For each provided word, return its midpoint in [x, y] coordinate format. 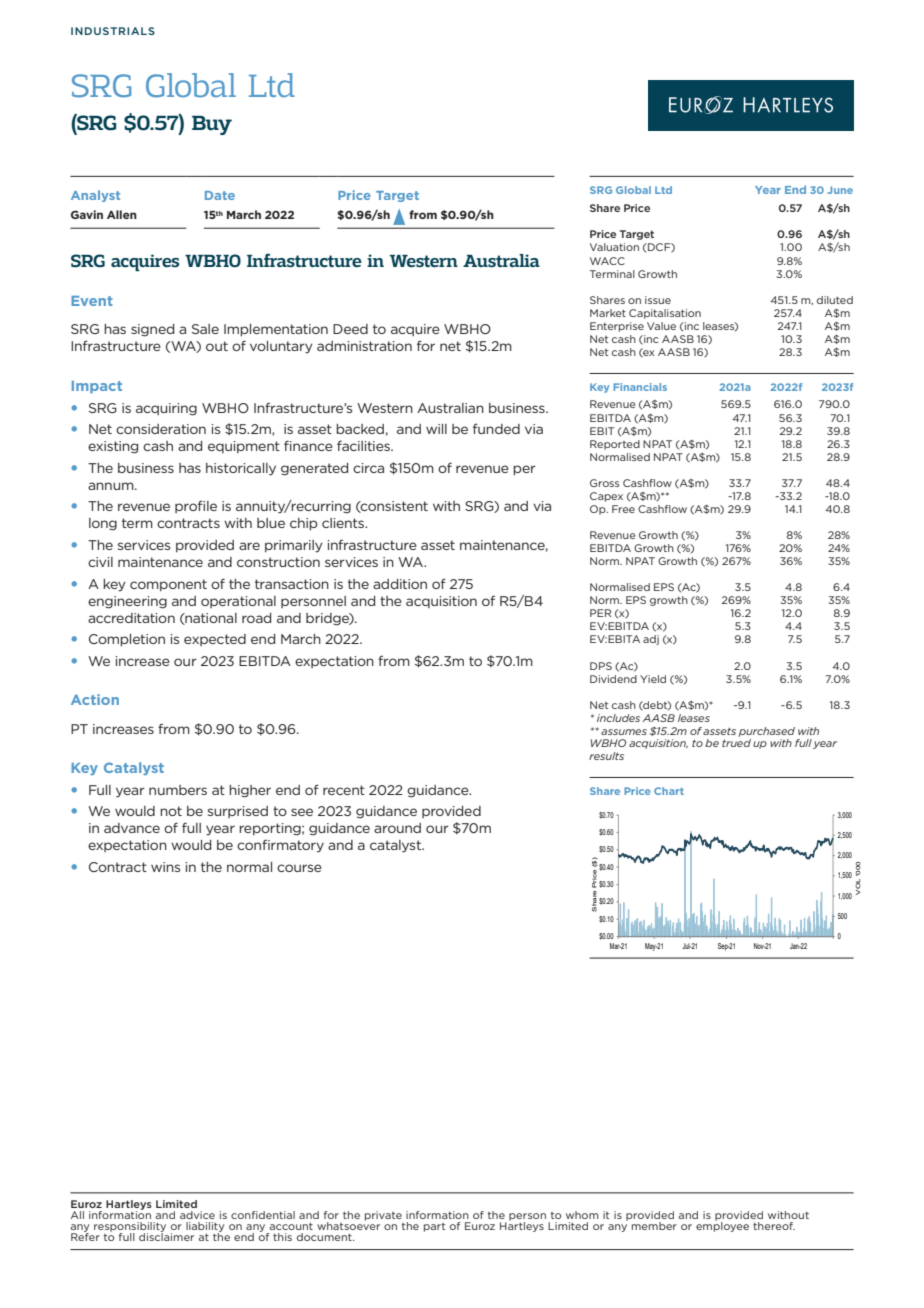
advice [197, 1215]
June [840, 190]
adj [651, 640]
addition [400, 584]
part [434, 1227]
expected [215, 640]
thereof [774, 1226]
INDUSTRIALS [113, 31]
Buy [212, 125]
